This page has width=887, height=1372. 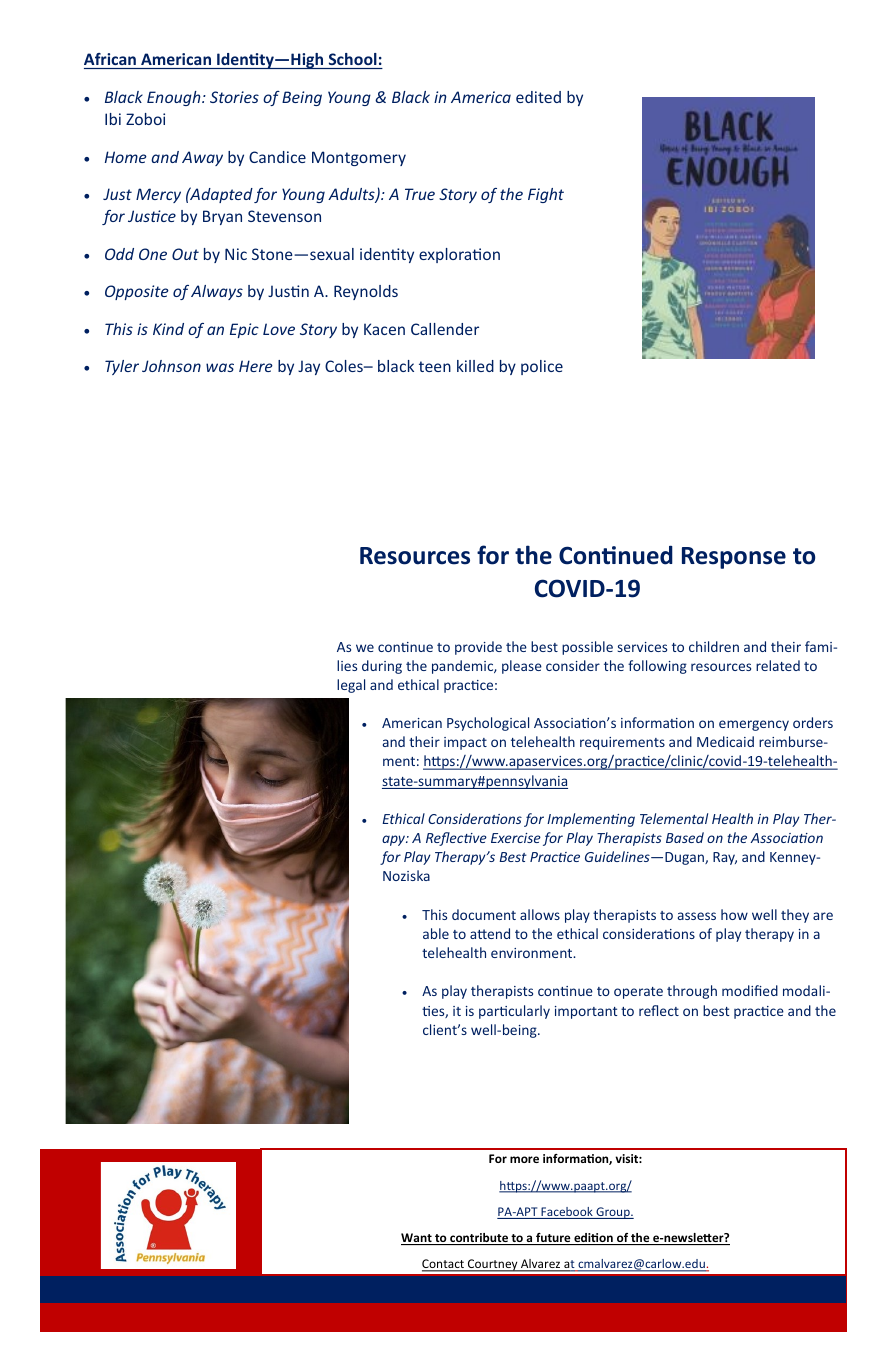 I want to click on Want, so click(x=417, y=1239).
